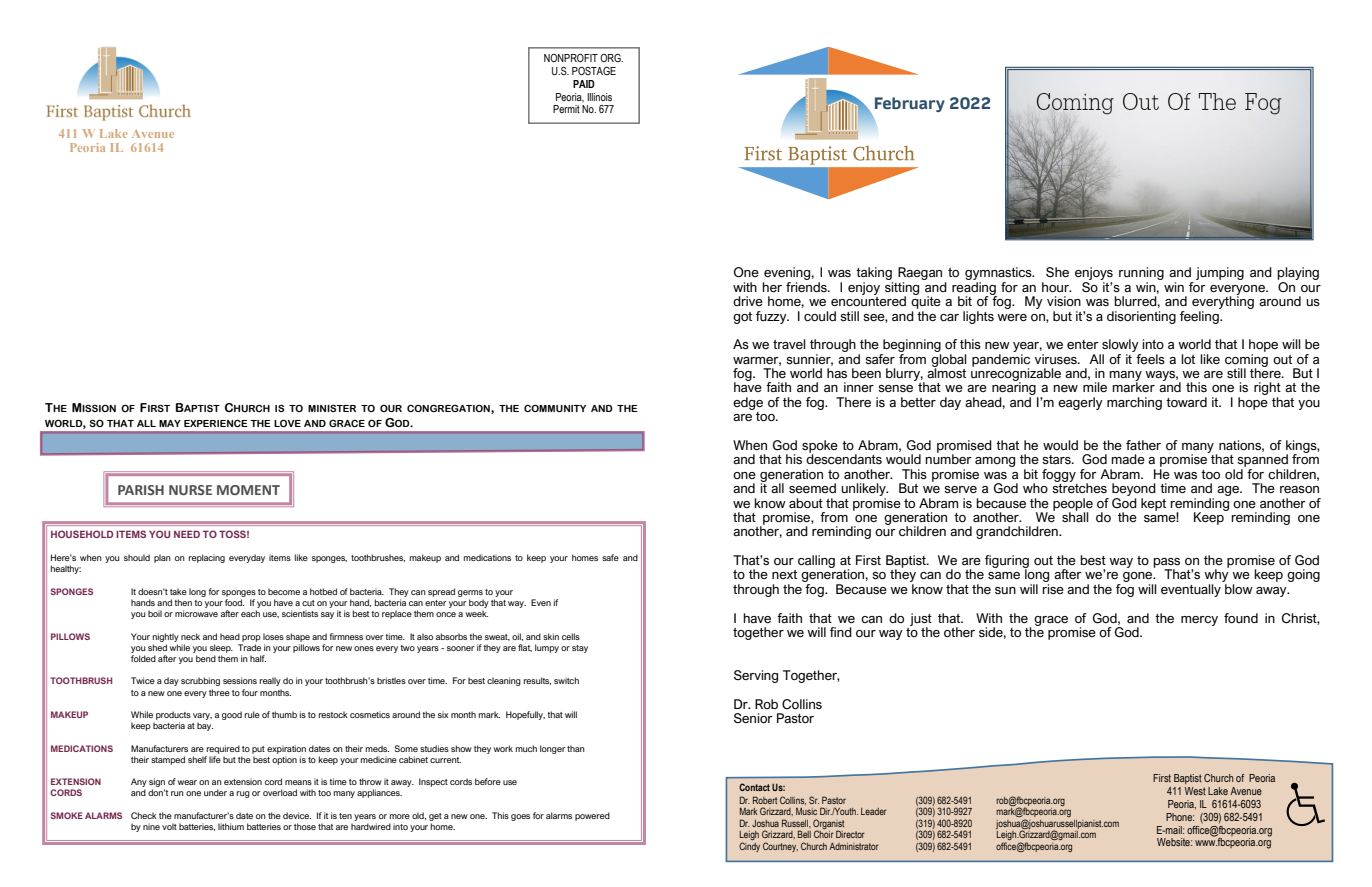  I want to click on father, so click(1143, 445).
